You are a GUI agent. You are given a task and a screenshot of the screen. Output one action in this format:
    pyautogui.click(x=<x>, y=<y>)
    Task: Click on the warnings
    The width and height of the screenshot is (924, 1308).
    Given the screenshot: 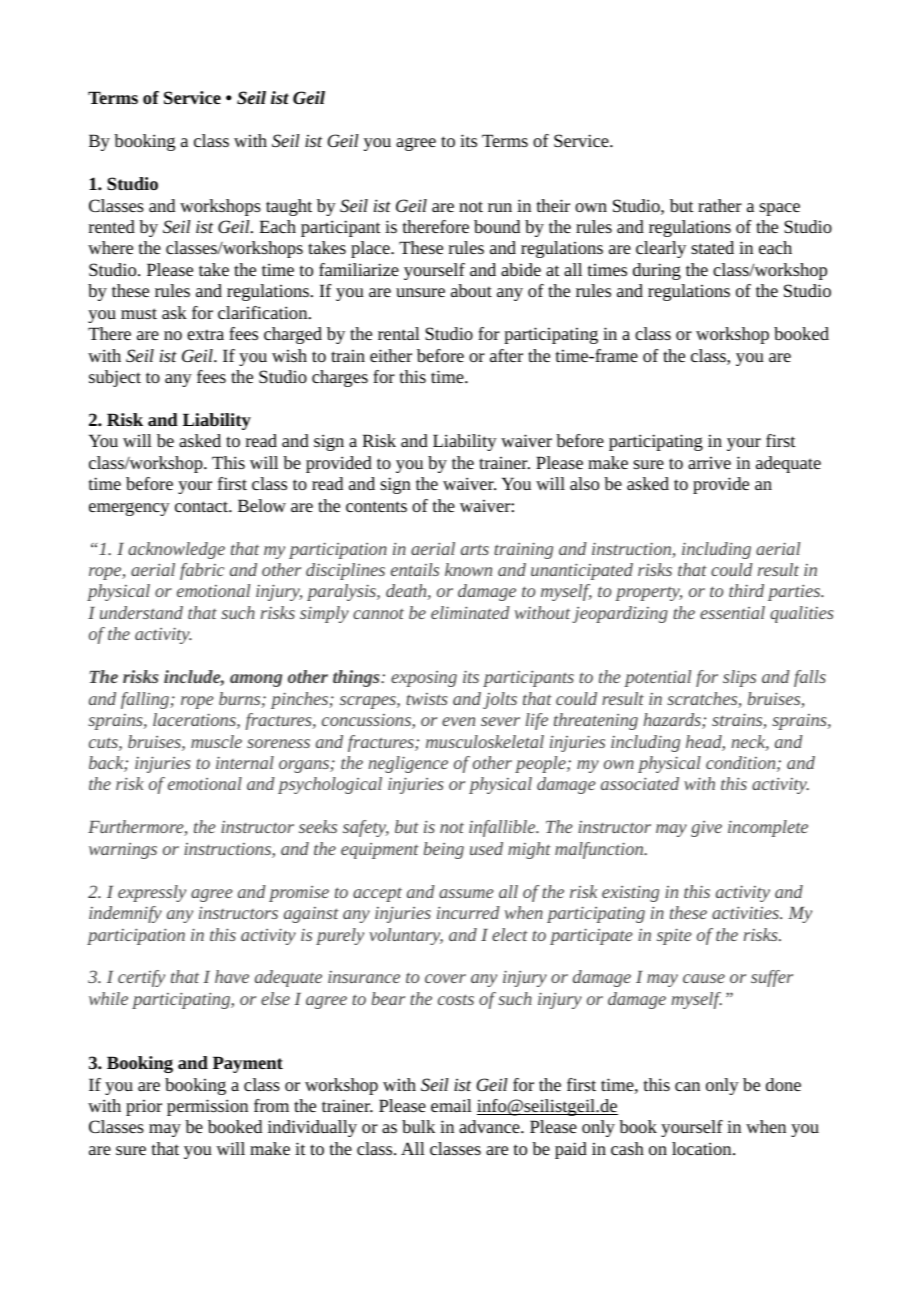 What is the action you would take?
    pyautogui.click(x=123, y=851)
